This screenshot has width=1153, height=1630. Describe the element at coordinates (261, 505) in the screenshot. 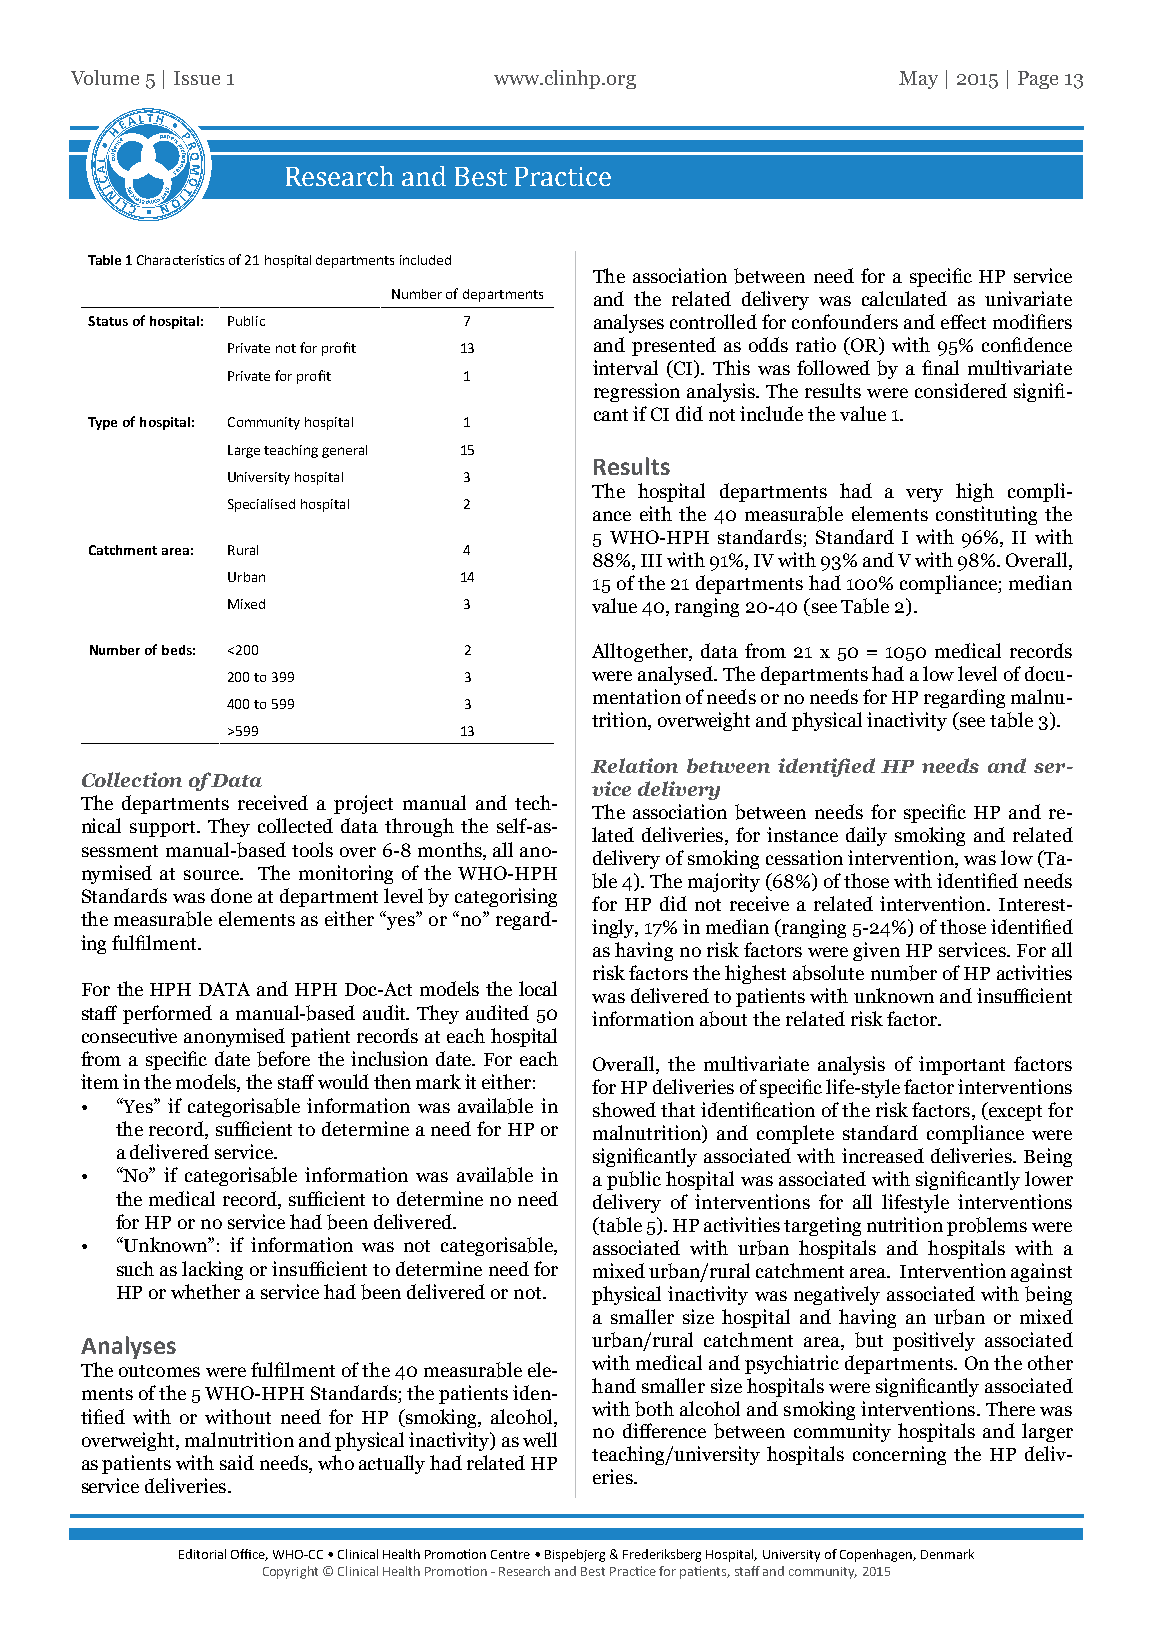

I see `Specialised` at that location.
